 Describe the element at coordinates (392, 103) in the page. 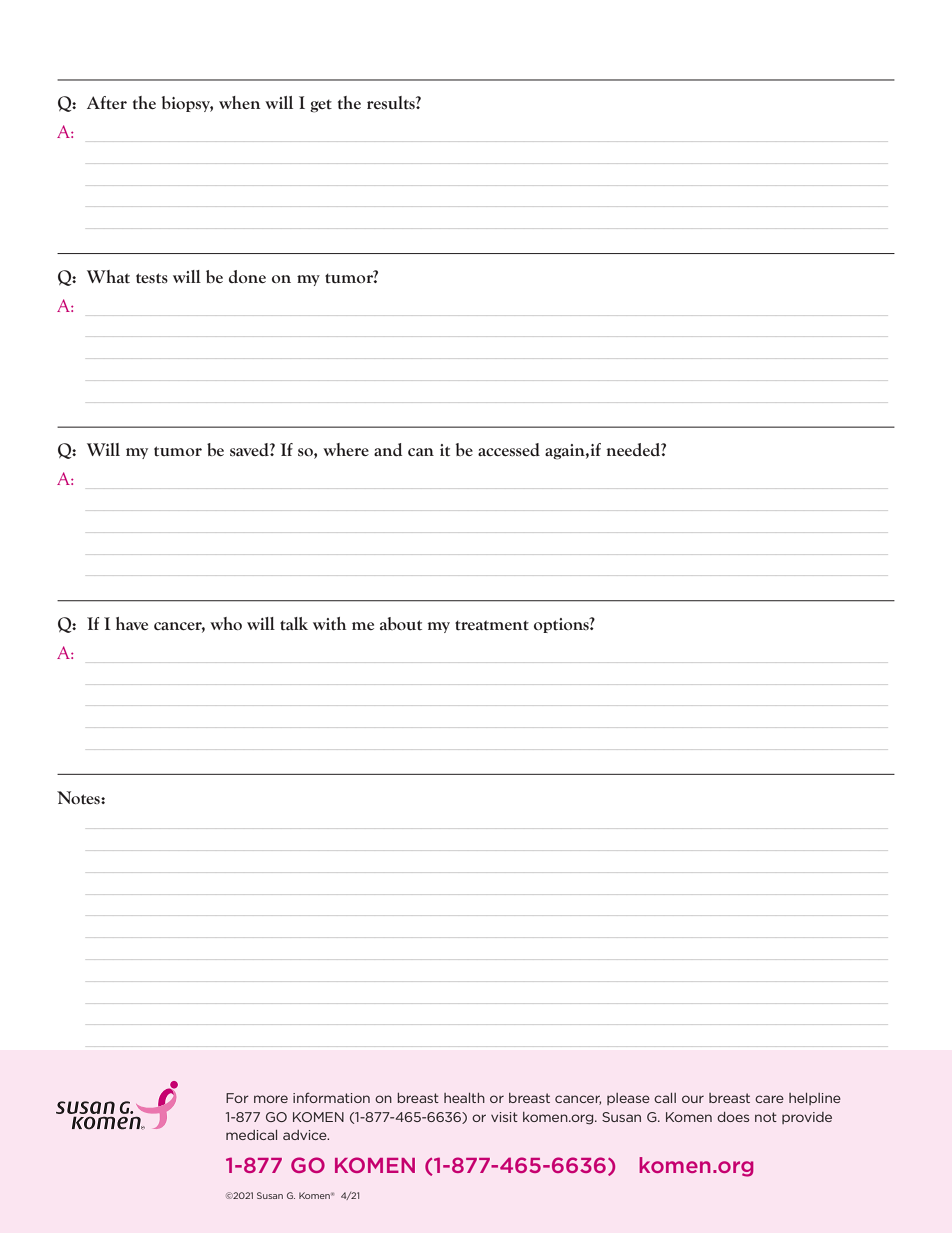

I see `results` at that location.
